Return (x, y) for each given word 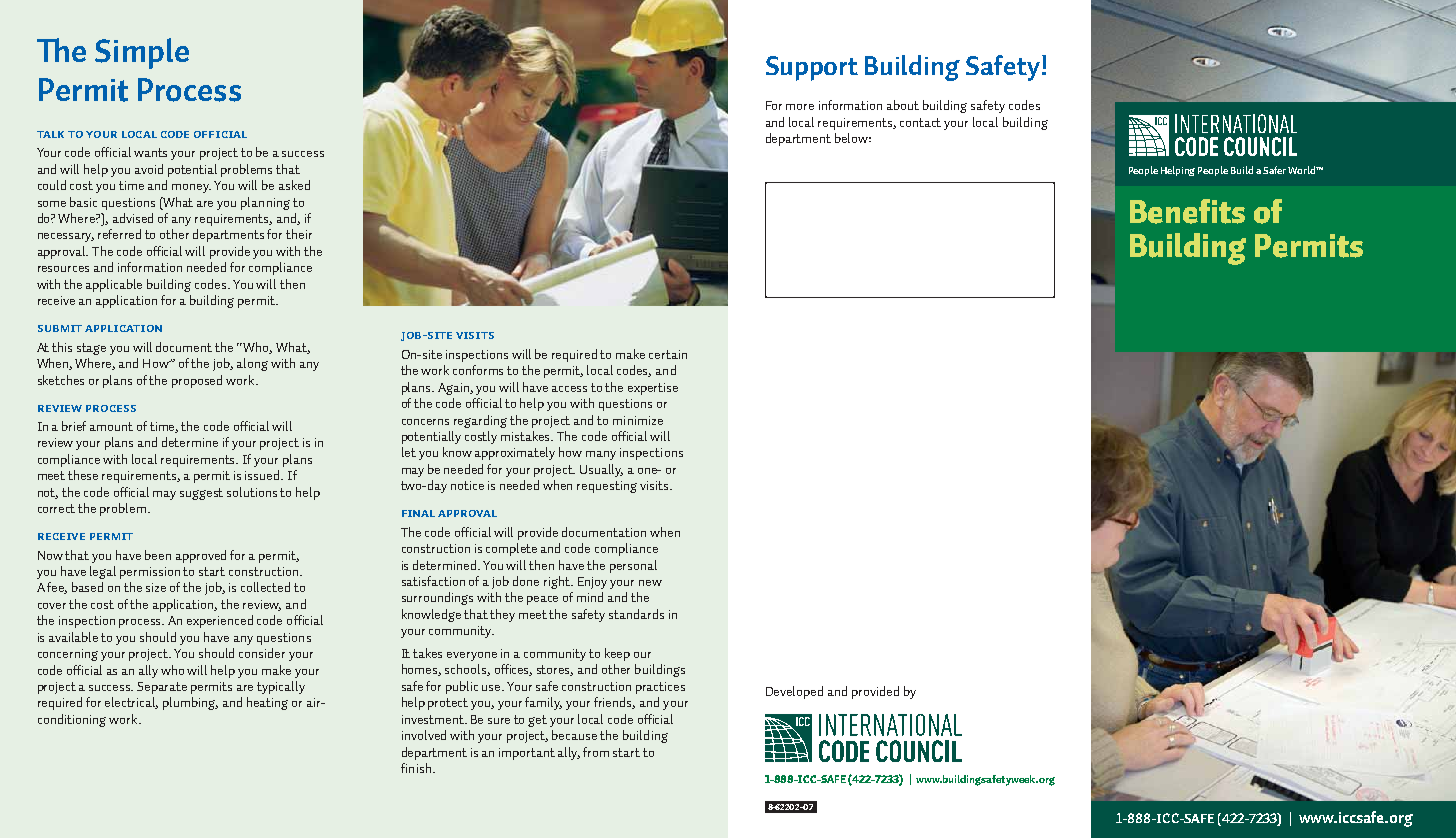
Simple (142, 53)
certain (668, 354)
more (800, 107)
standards (636, 614)
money (191, 188)
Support (812, 68)
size (156, 587)
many (601, 455)
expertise (653, 389)
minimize (638, 420)
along (252, 364)
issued (263, 475)
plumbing (190, 703)
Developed (794, 692)
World (1302, 170)
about (903, 105)
